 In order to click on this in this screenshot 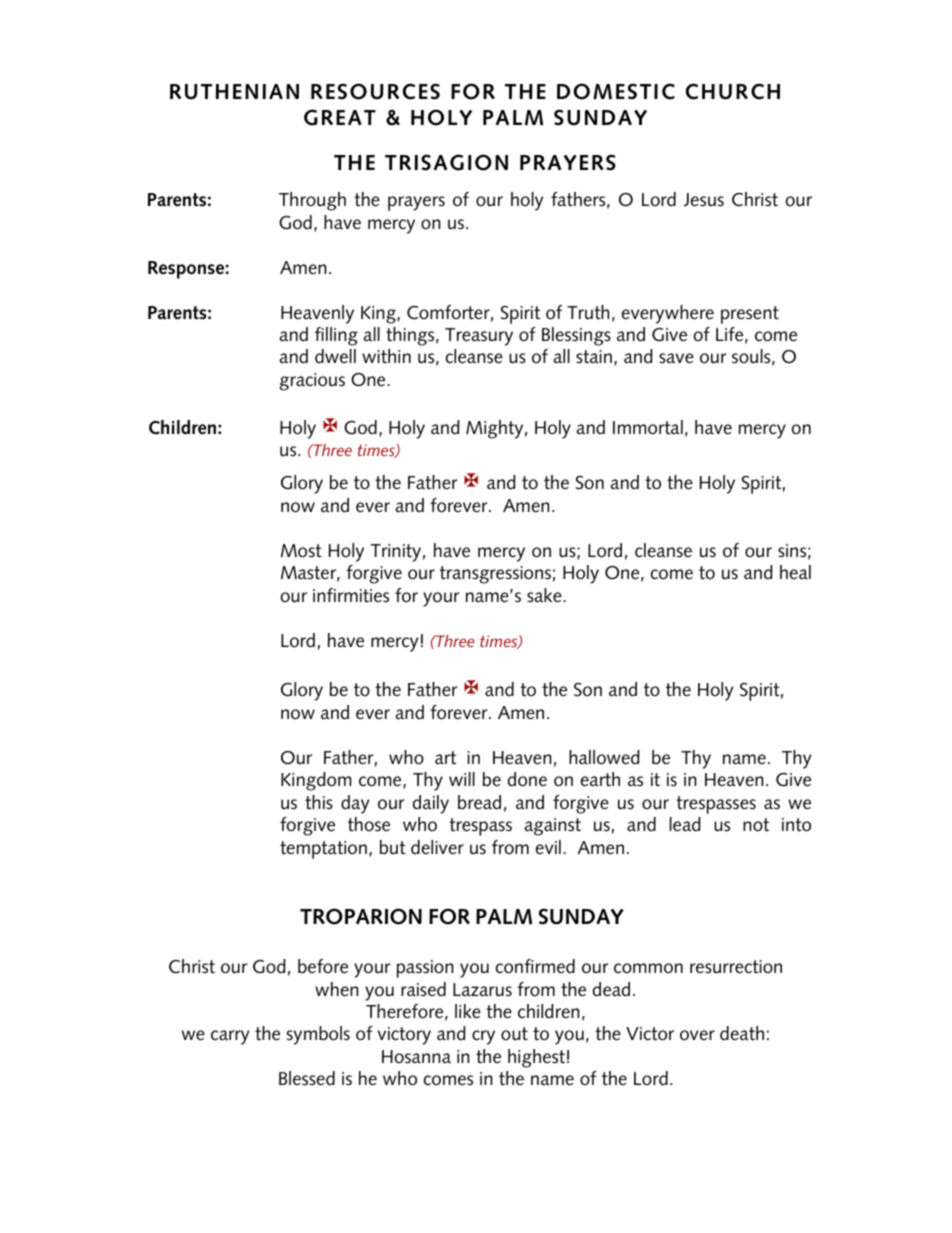, I will do `click(319, 802)`.
